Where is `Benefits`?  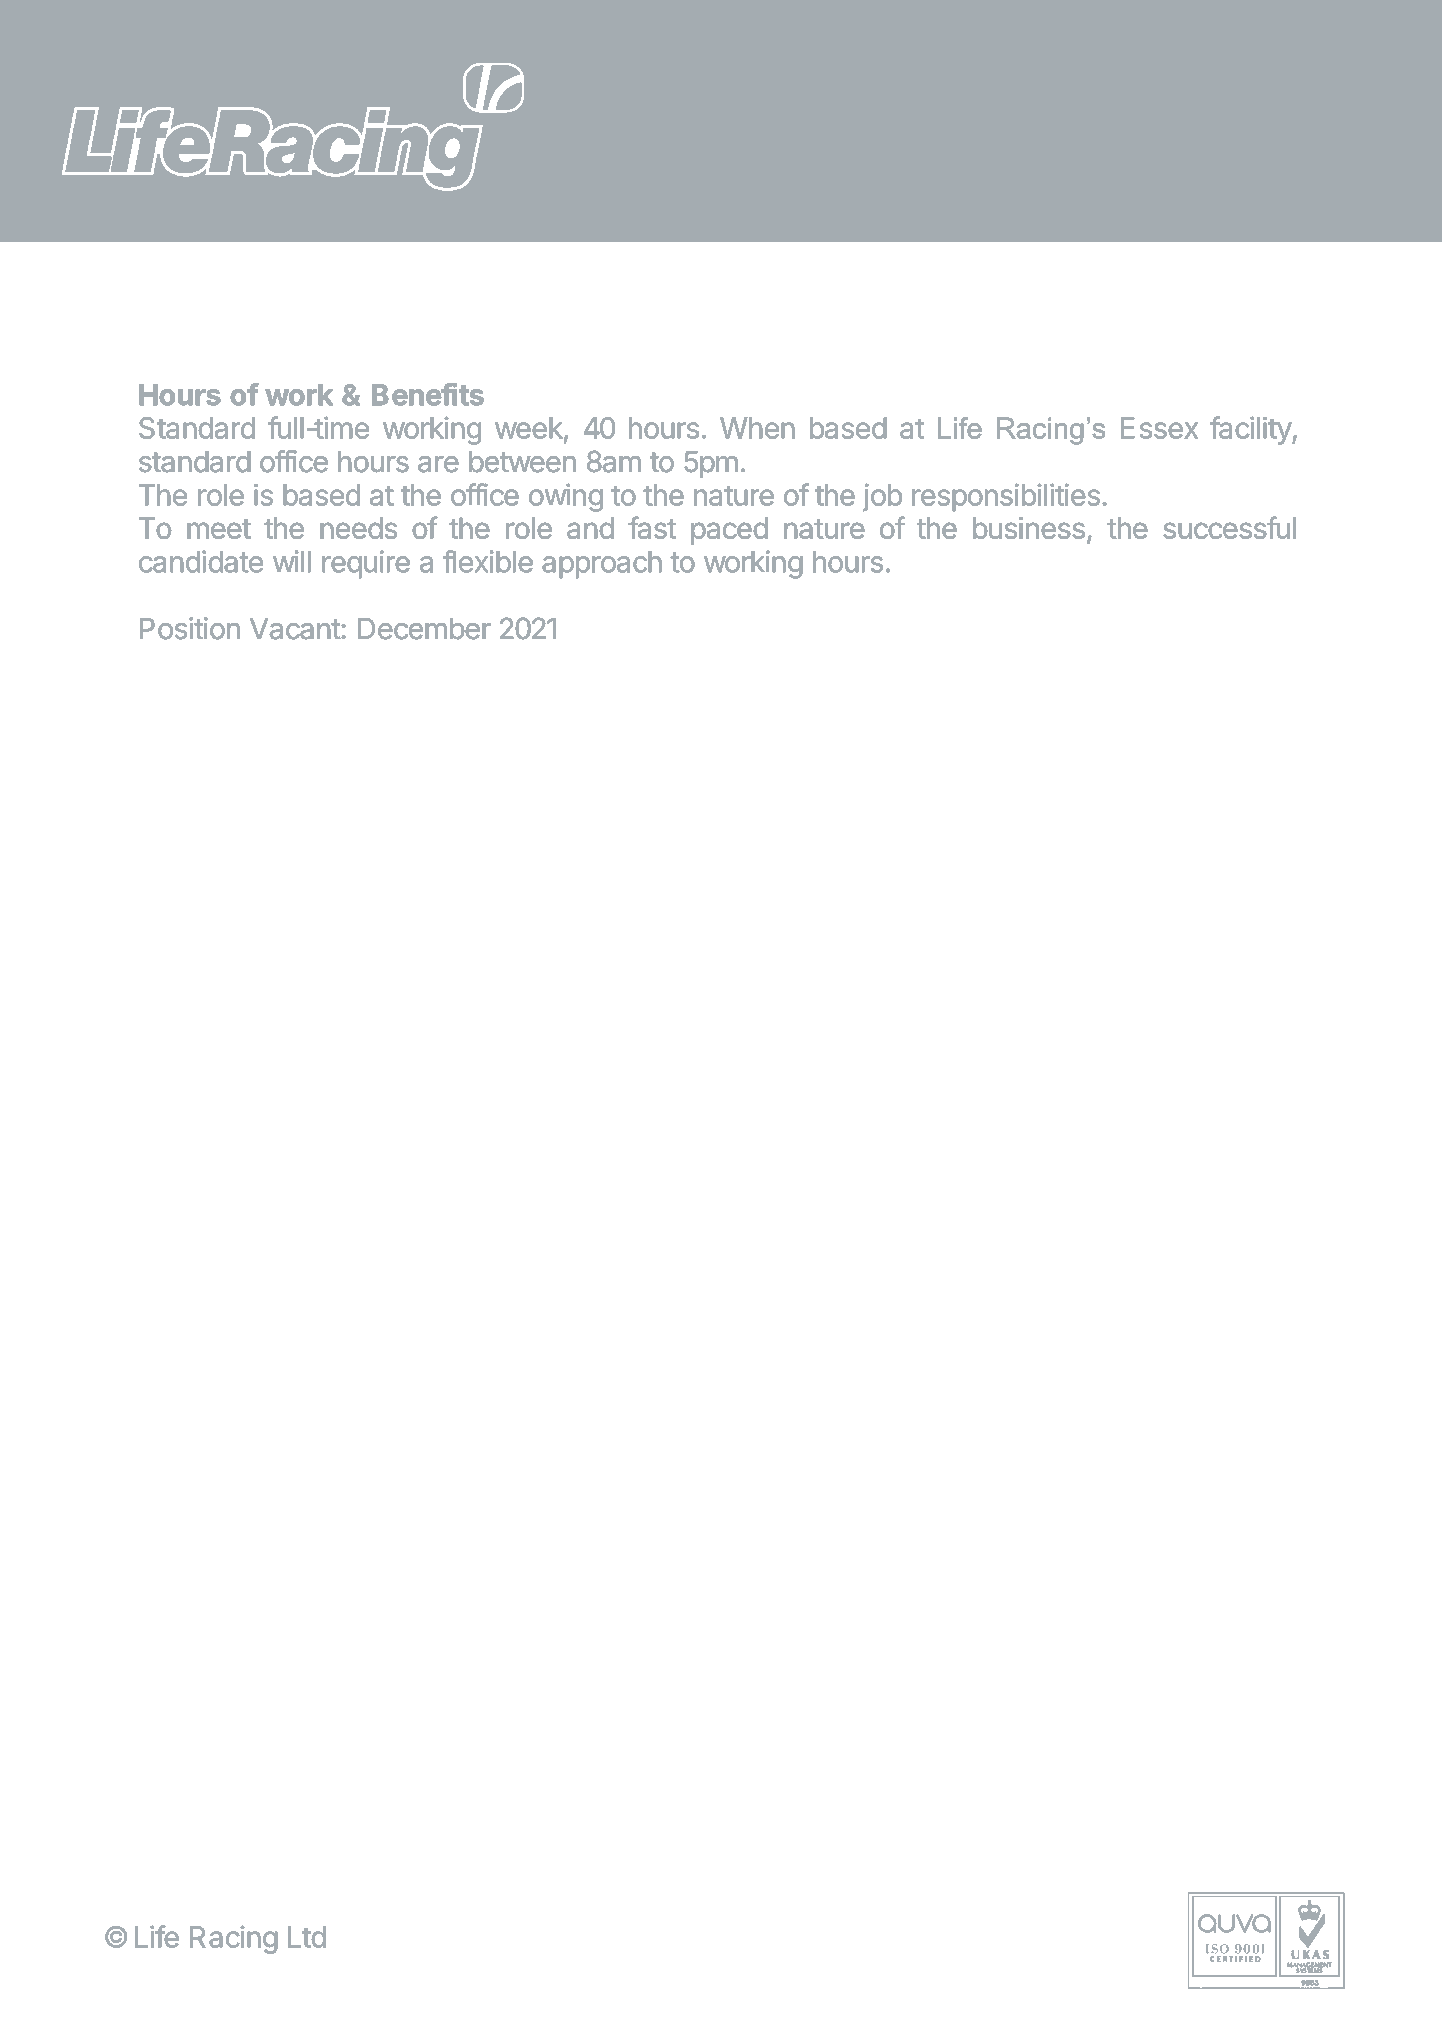
Benefits is located at coordinates (428, 394).
